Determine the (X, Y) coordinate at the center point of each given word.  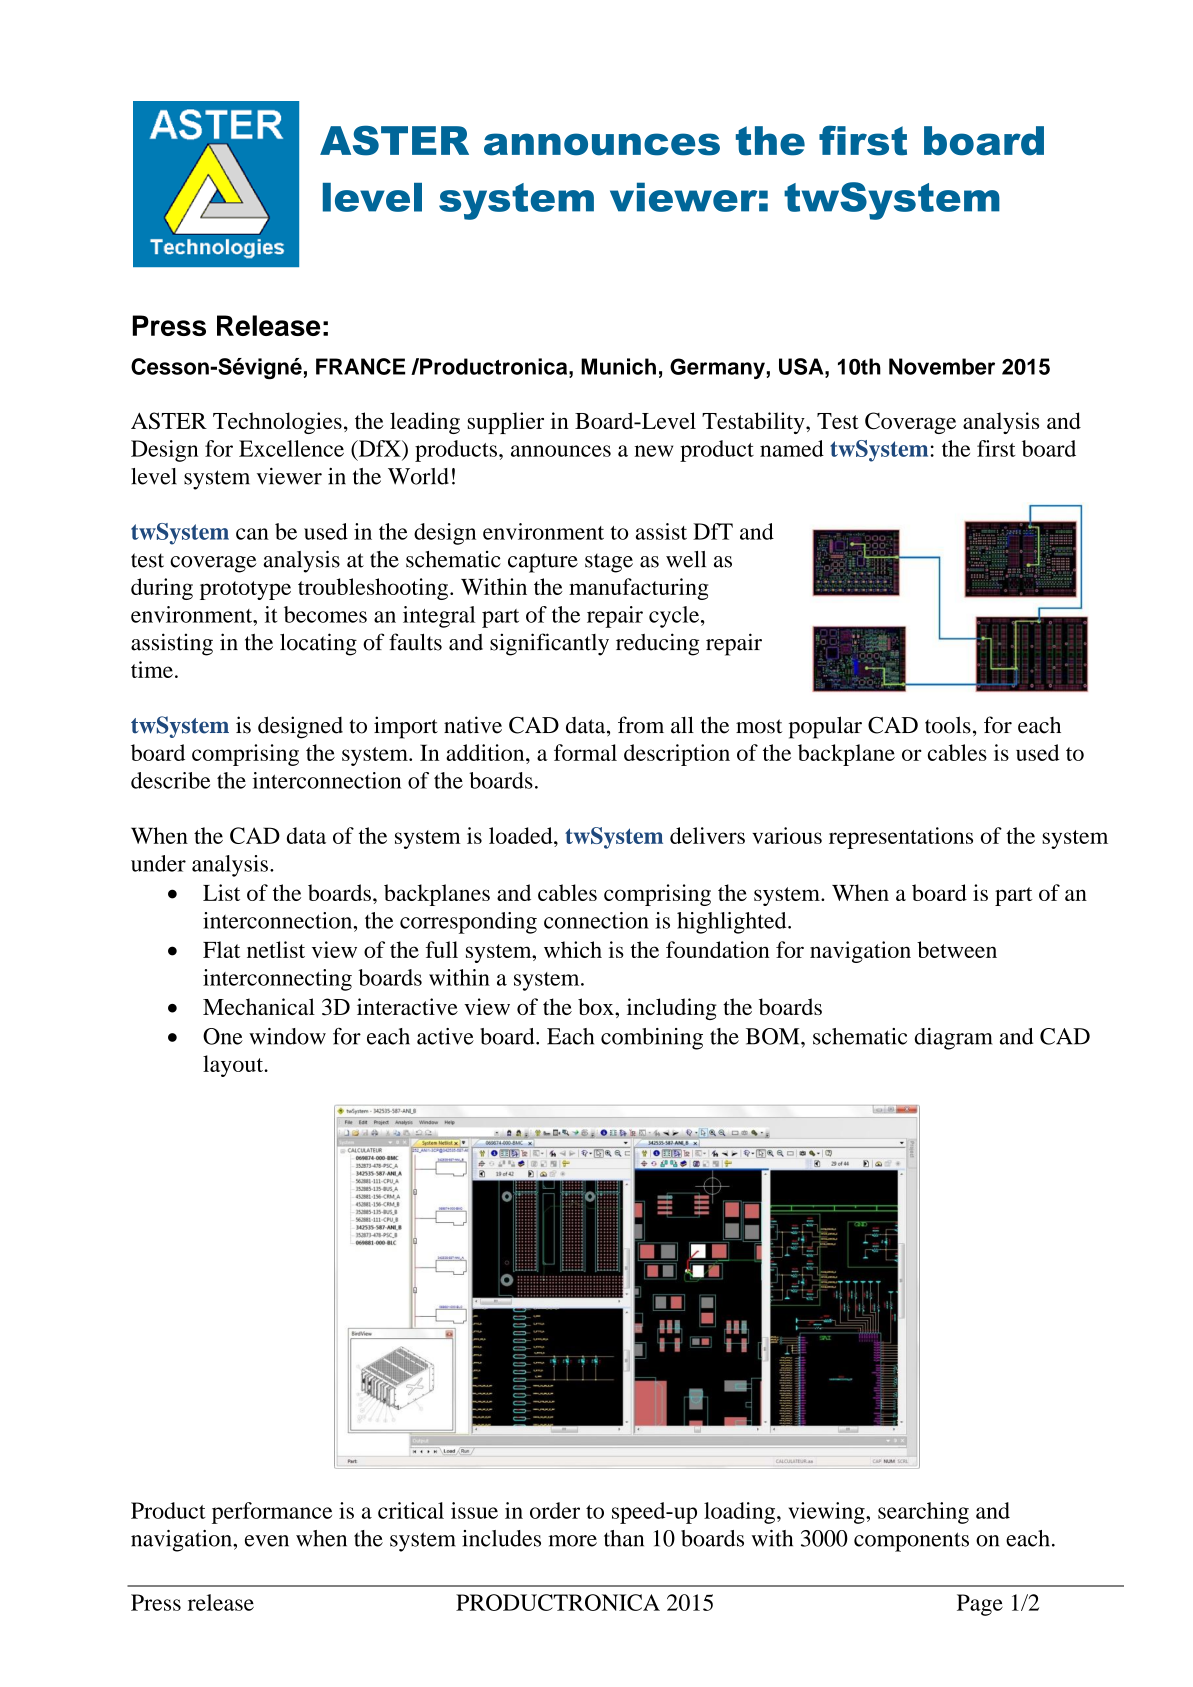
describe (170, 780)
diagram (954, 1039)
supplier (506, 423)
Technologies (277, 423)
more (572, 1541)
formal (585, 752)
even (267, 1541)
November (942, 366)
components (911, 1542)
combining (652, 1039)
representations (901, 838)
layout (234, 1066)
